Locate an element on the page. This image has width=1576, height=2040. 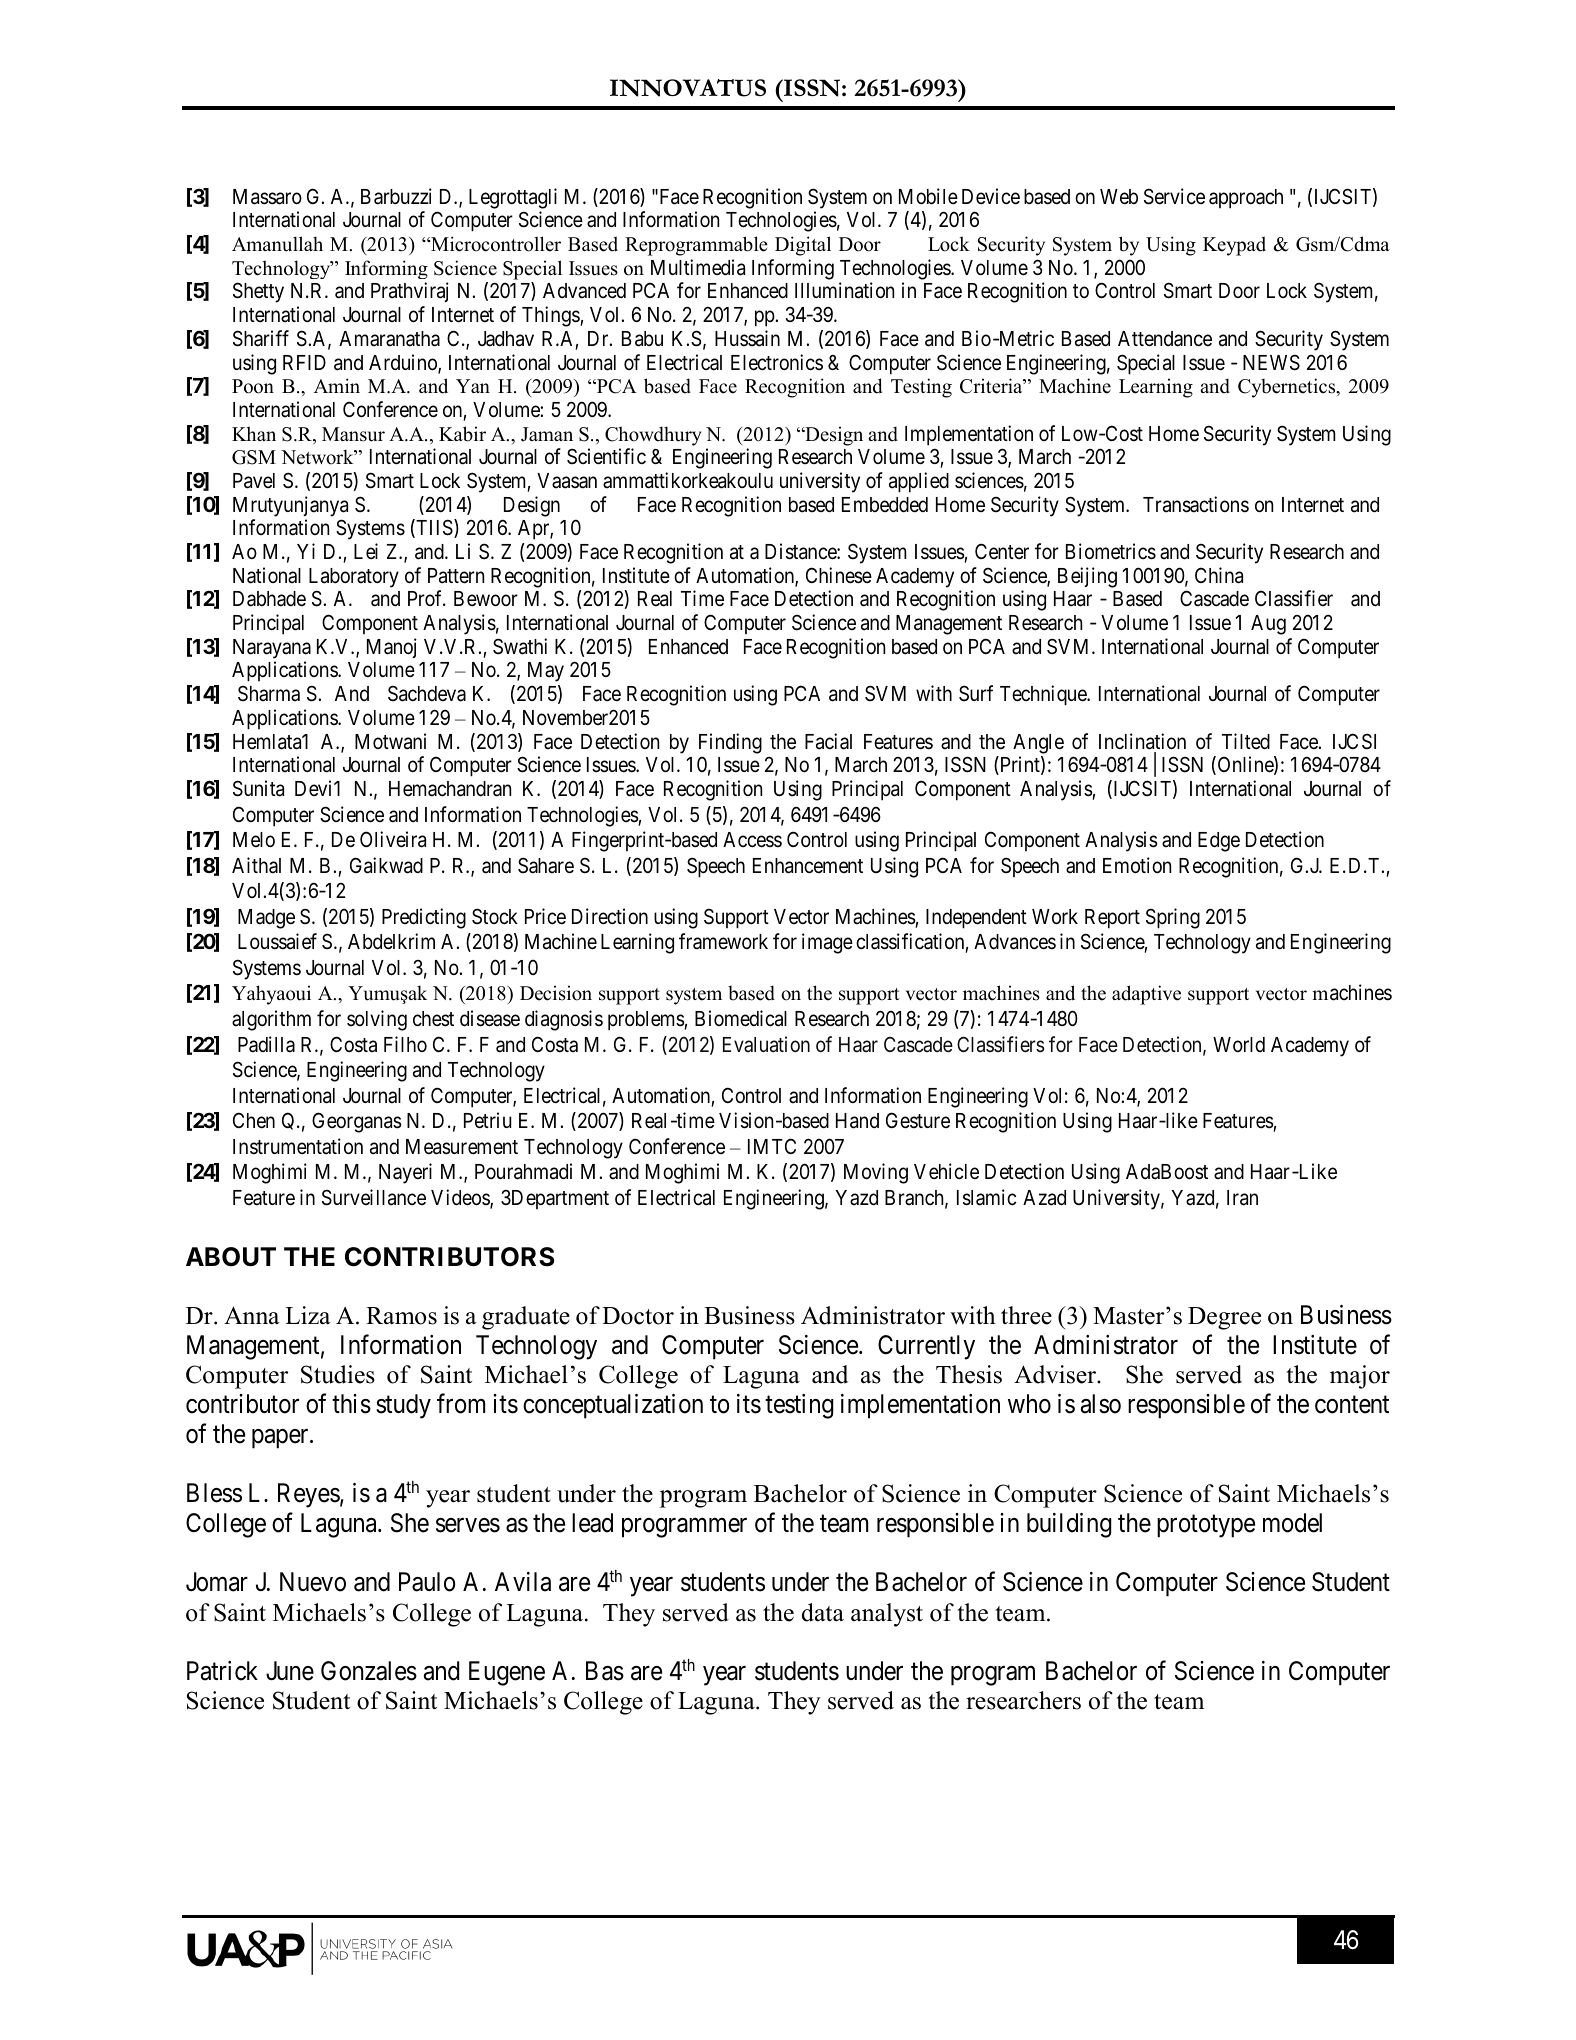
Moving is located at coordinates (876, 1173).
